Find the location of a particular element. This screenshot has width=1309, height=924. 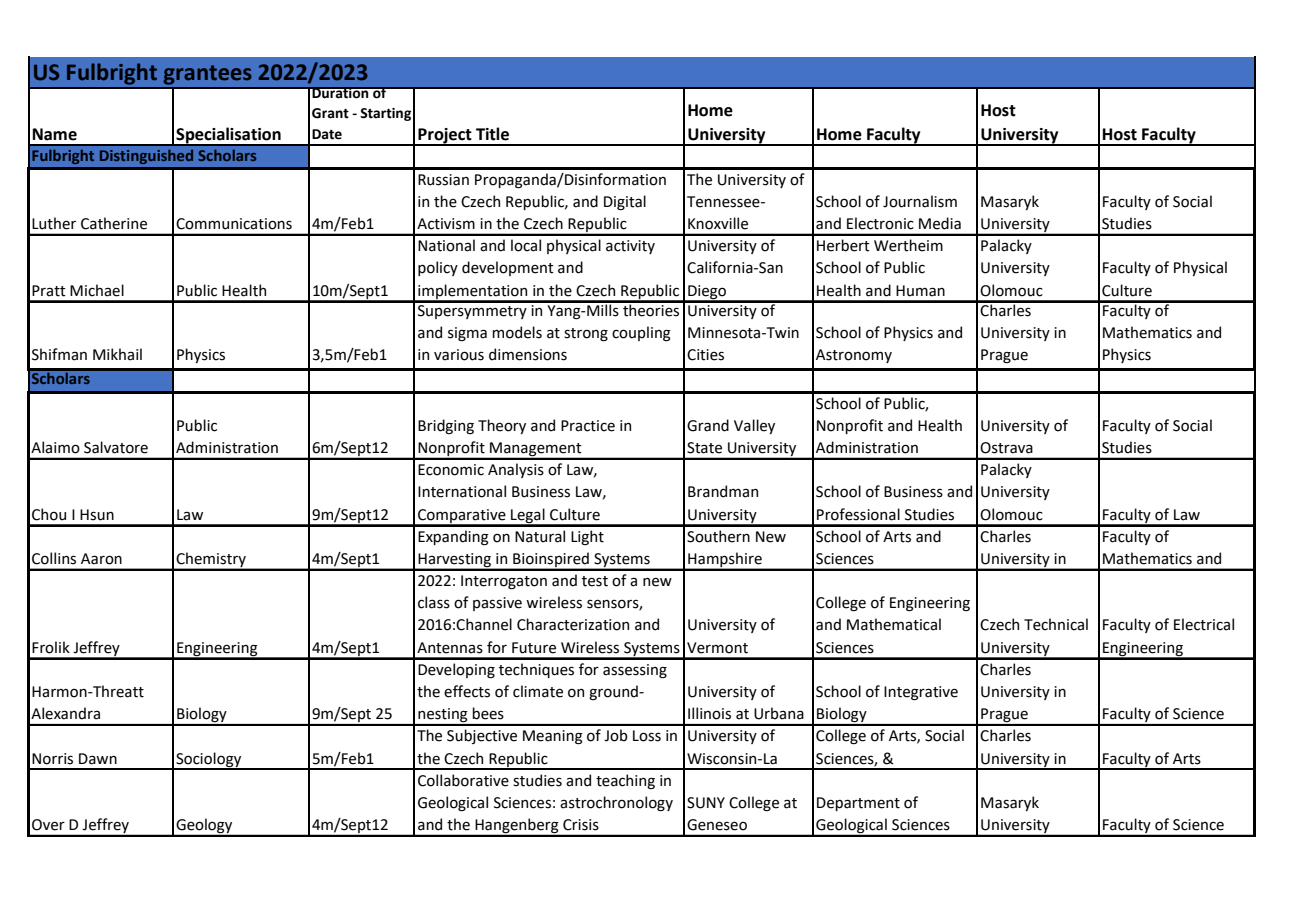

Title is located at coordinates (492, 134).
